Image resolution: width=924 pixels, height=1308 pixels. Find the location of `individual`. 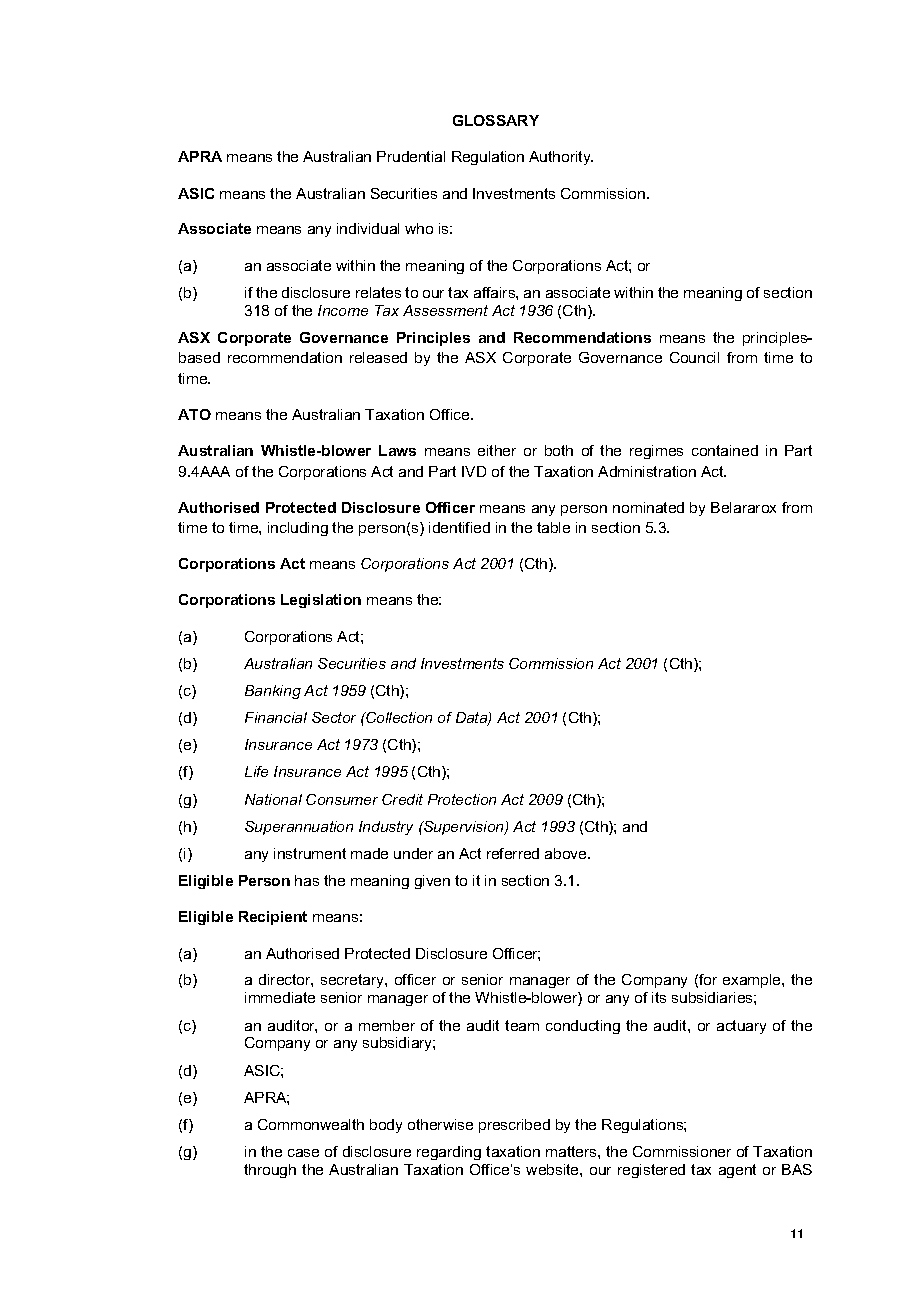

individual is located at coordinates (368, 228).
